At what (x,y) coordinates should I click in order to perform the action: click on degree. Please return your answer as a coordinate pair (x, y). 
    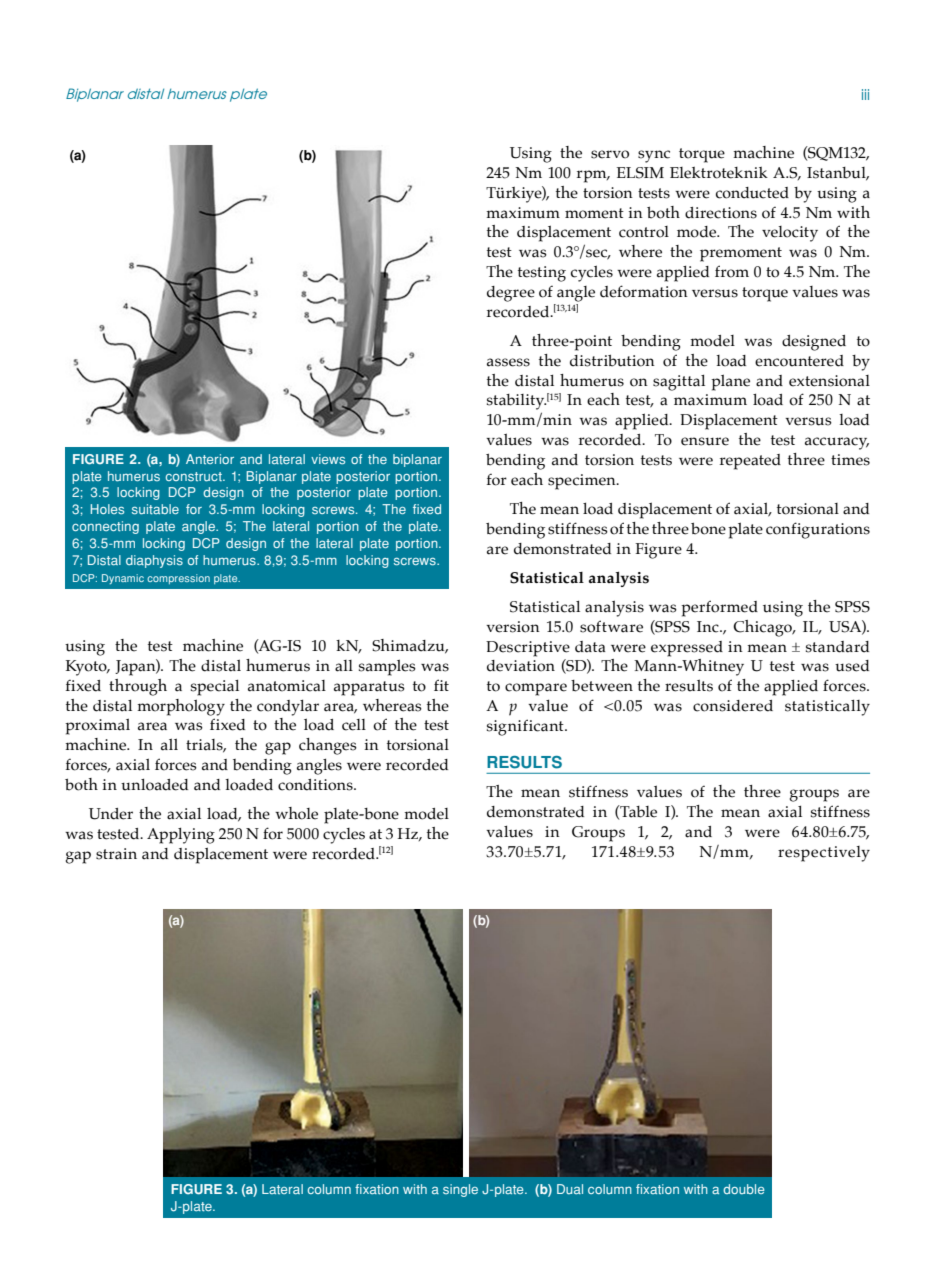
    Looking at the image, I should click on (511, 294).
